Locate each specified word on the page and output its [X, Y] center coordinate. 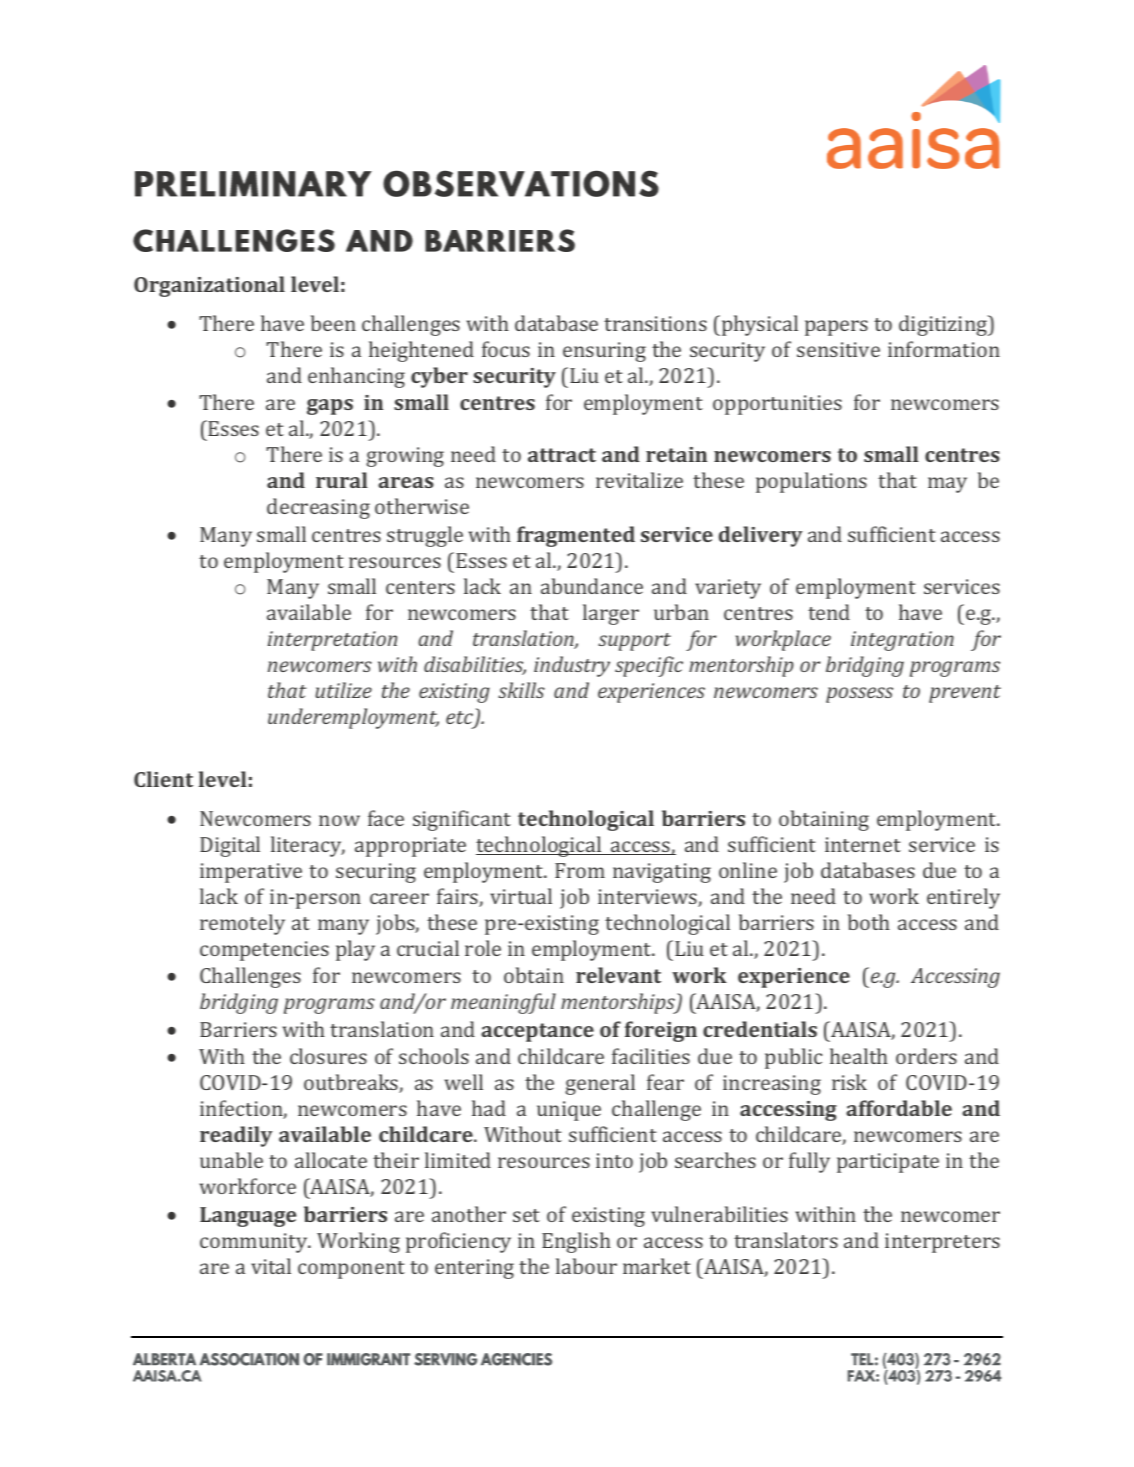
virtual [521, 896]
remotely [242, 924]
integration [902, 641]
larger [611, 614]
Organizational [209, 286]
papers [836, 328]
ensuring [604, 352]
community [255, 1243]
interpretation [332, 641]
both [869, 922]
